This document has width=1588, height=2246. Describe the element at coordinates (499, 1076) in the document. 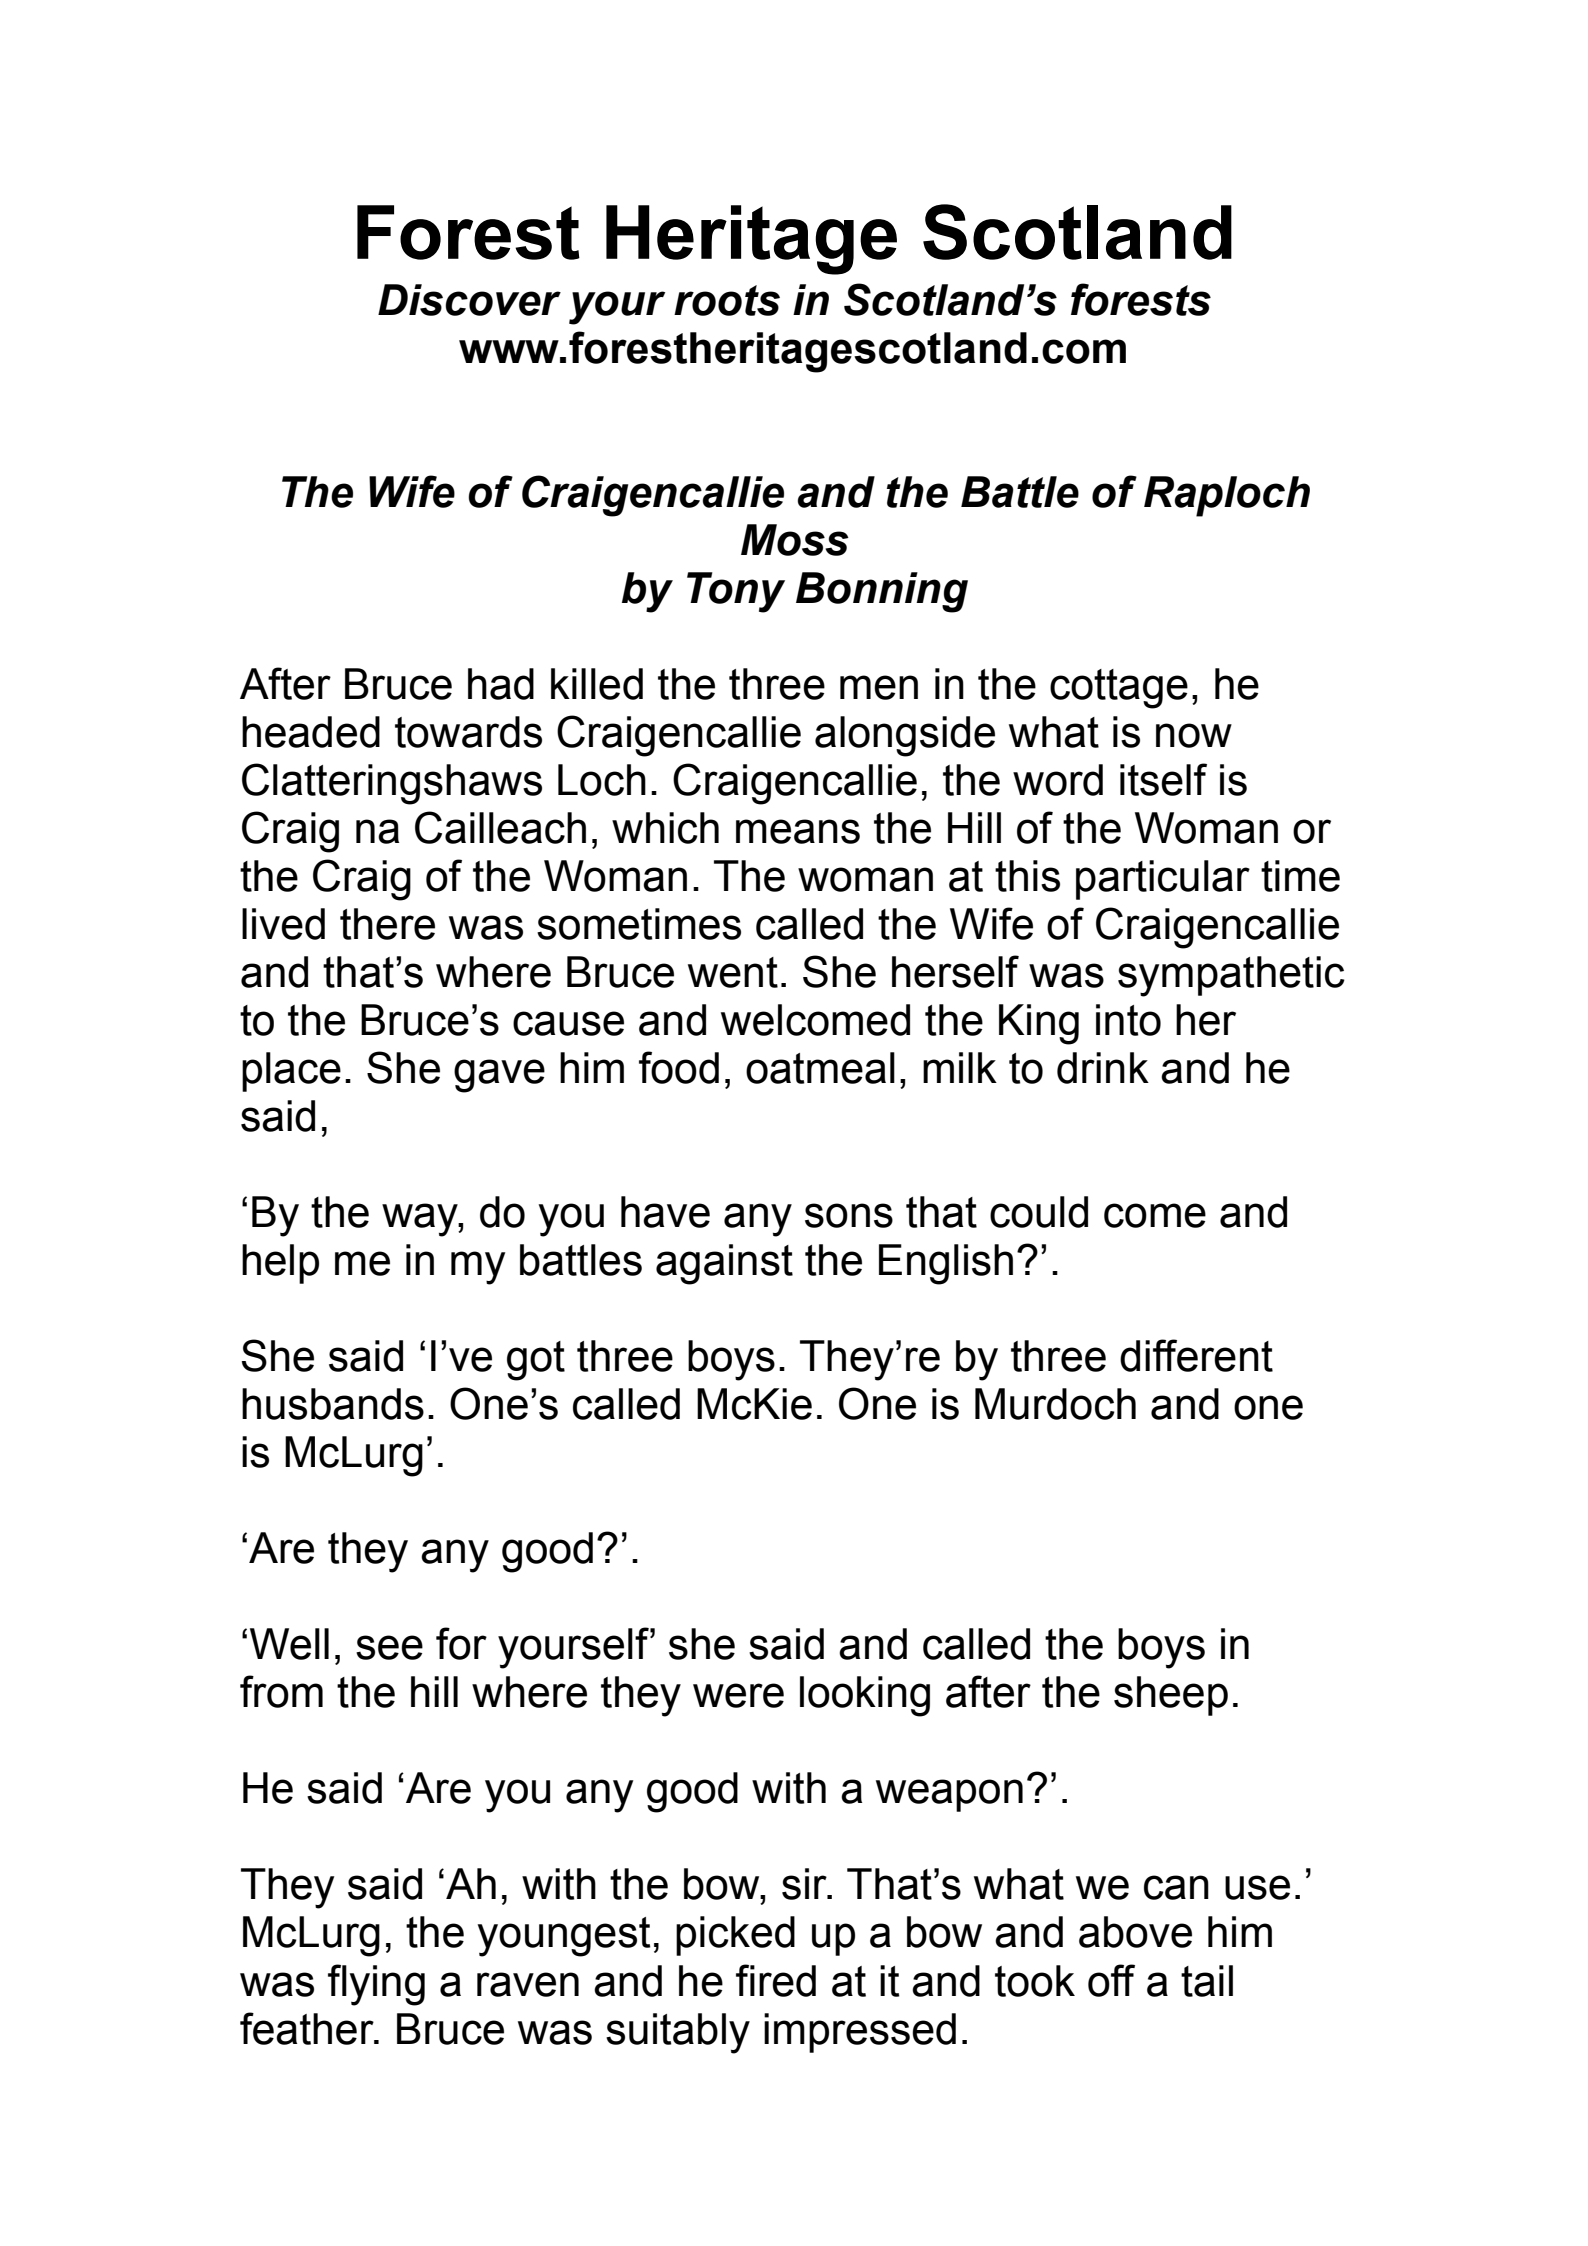

I see `gave` at that location.
